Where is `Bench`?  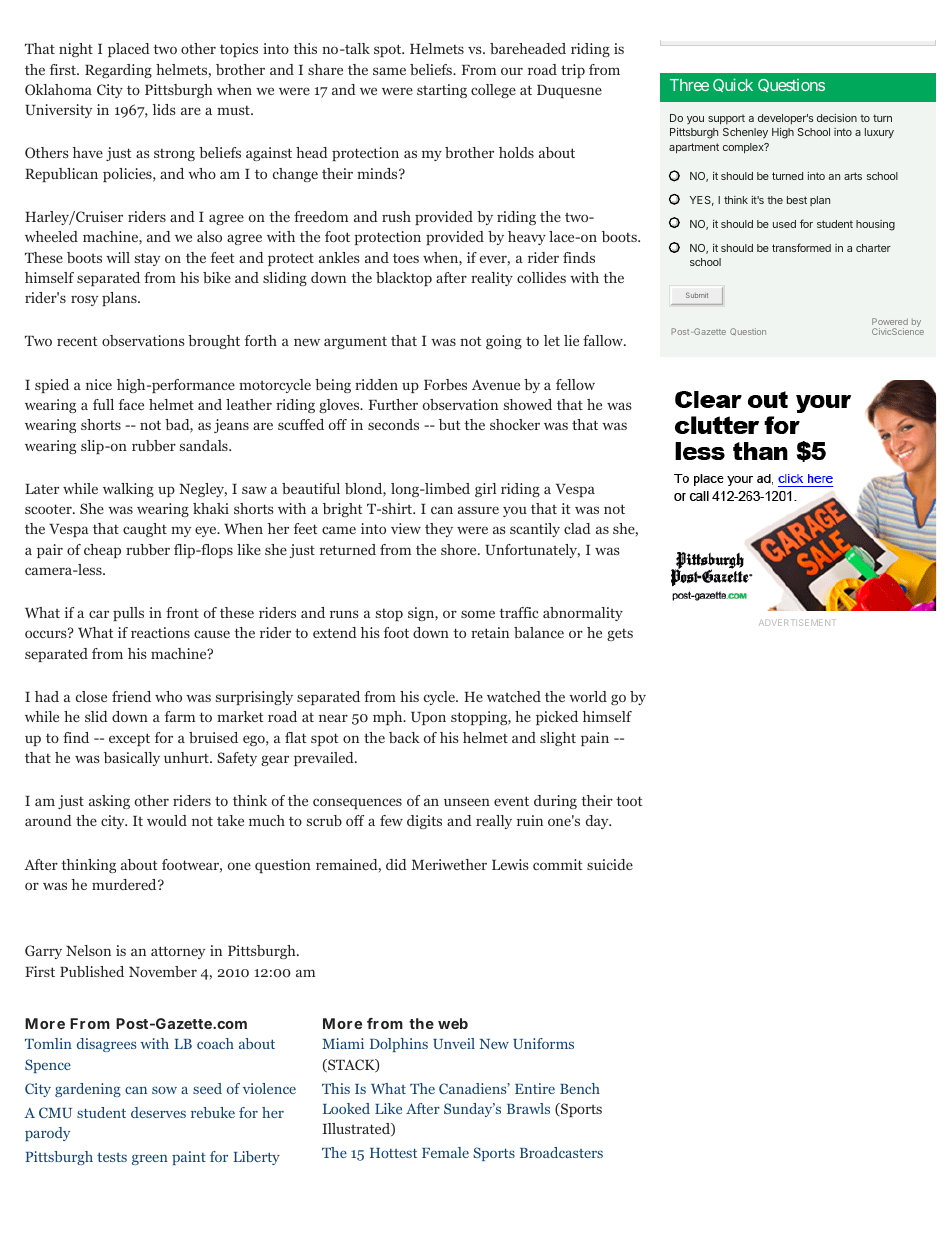 Bench is located at coordinates (580, 1088).
